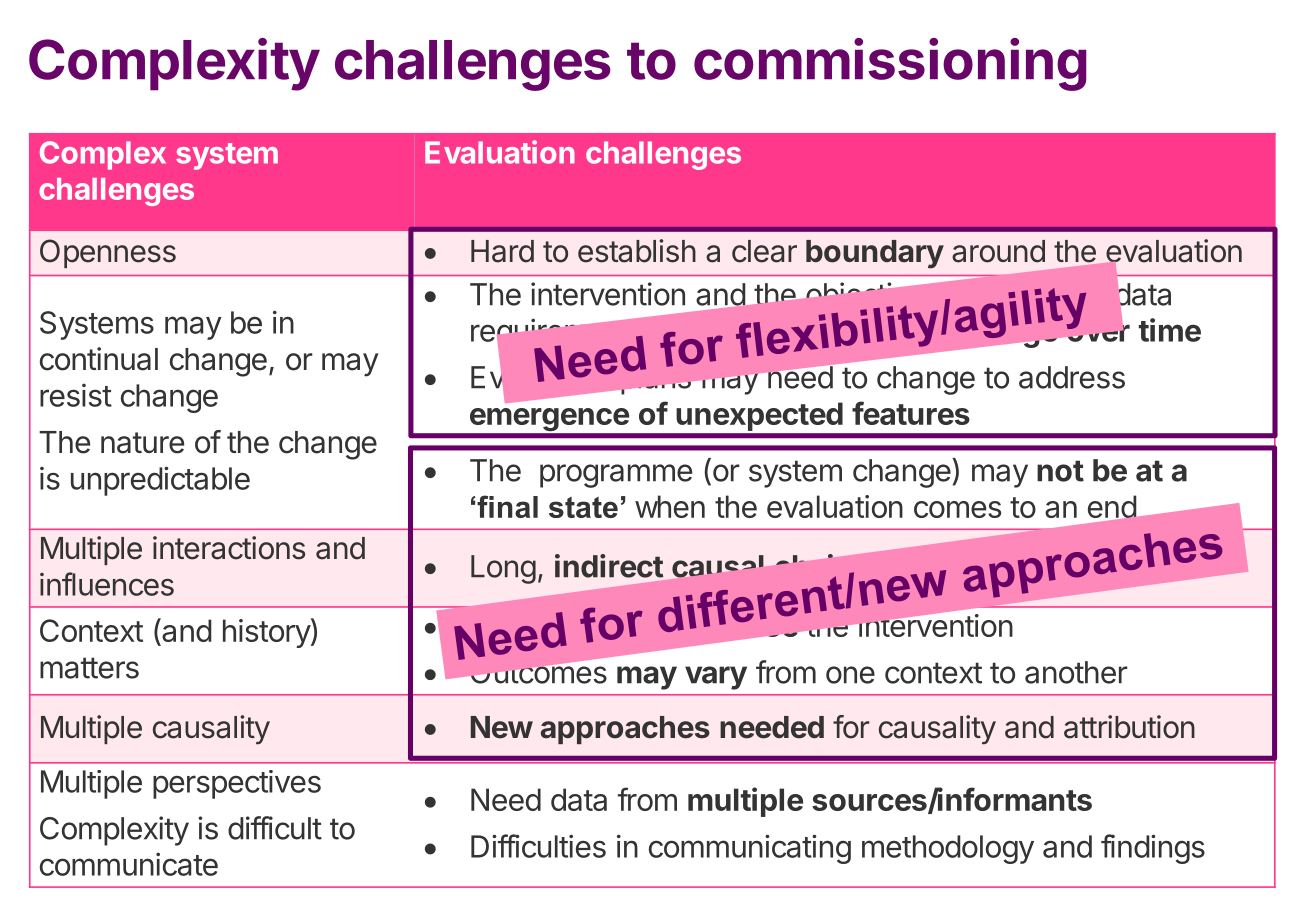  I want to click on around, so click(998, 251).
